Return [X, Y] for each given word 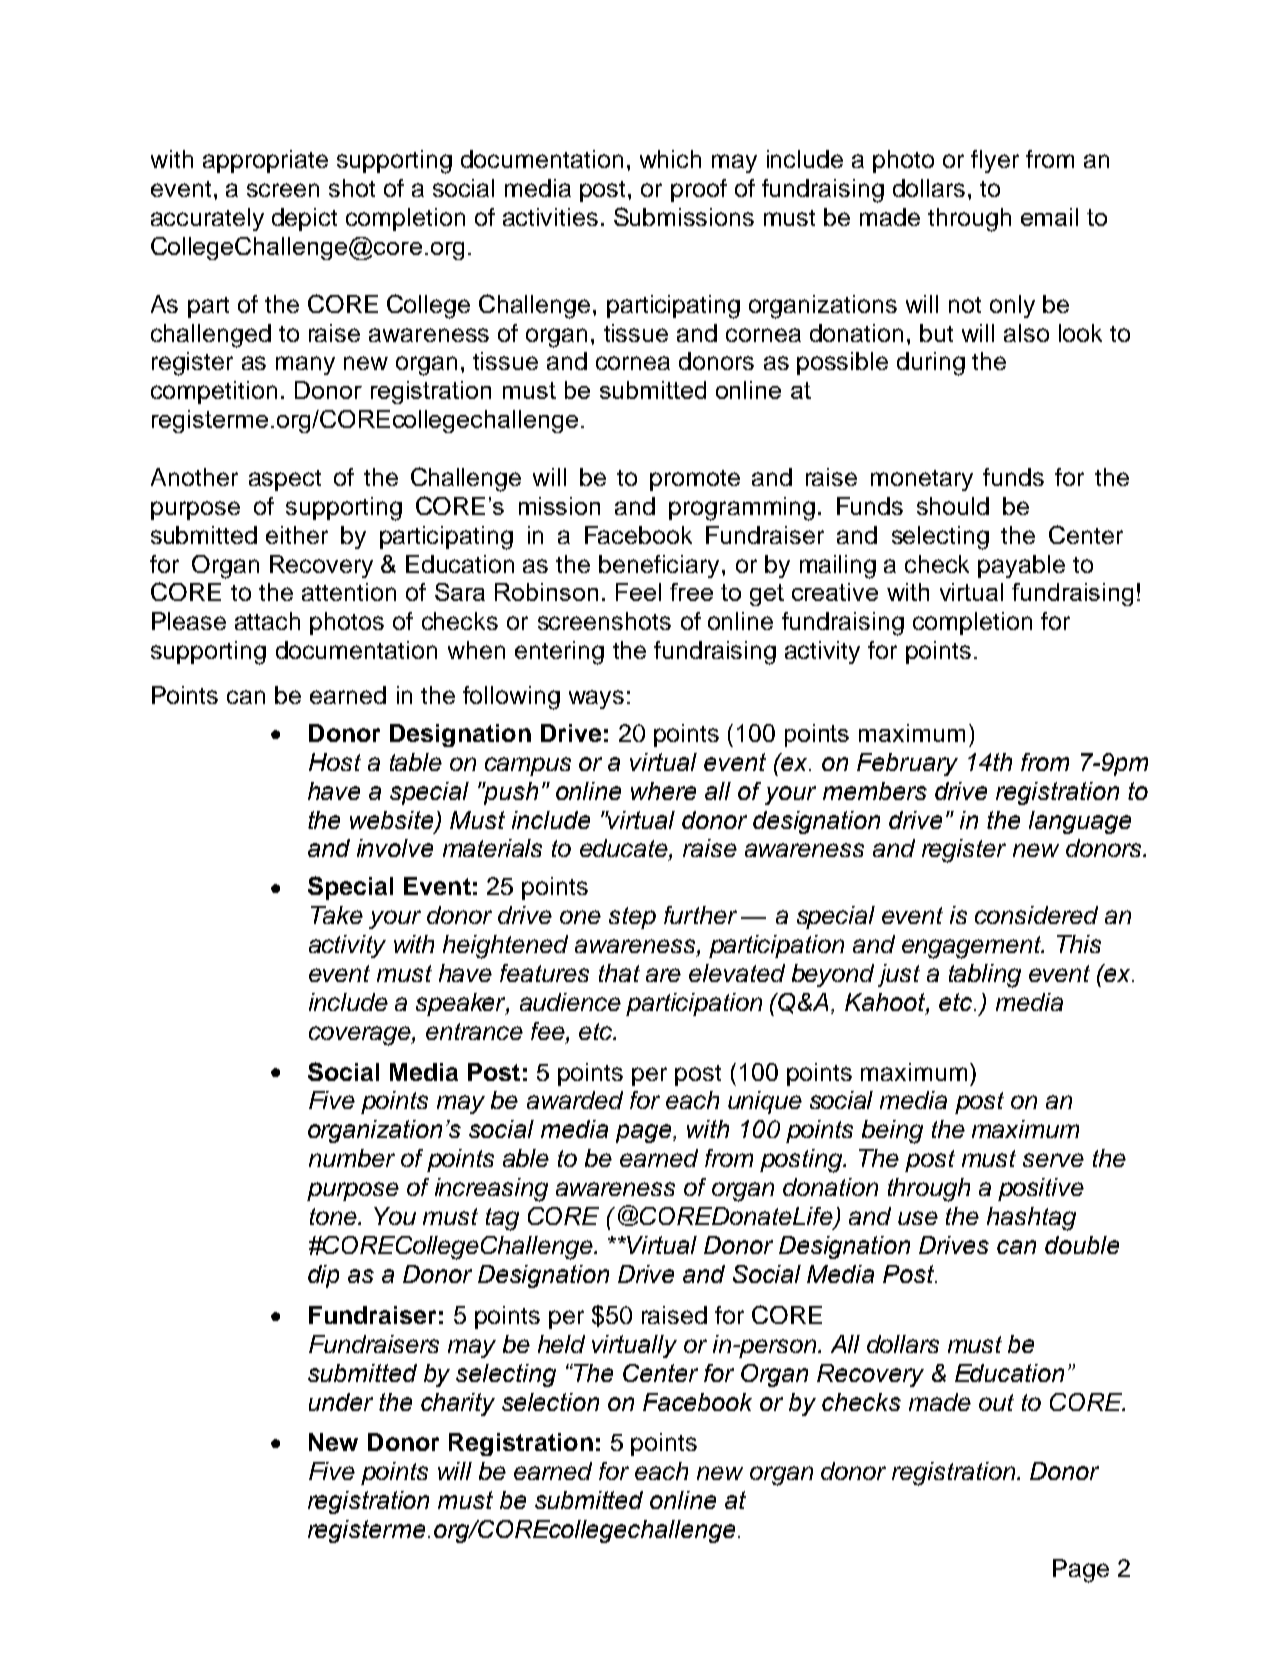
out [996, 1402]
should [953, 506]
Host [335, 762]
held [561, 1344]
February [907, 764]
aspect [285, 480]
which [670, 159]
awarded [575, 1100]
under [341, 1402]
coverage [361, 1036]
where [663, 791]
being [892, 1132]
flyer [995, 161]
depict [304, 219]
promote [695, 480]
